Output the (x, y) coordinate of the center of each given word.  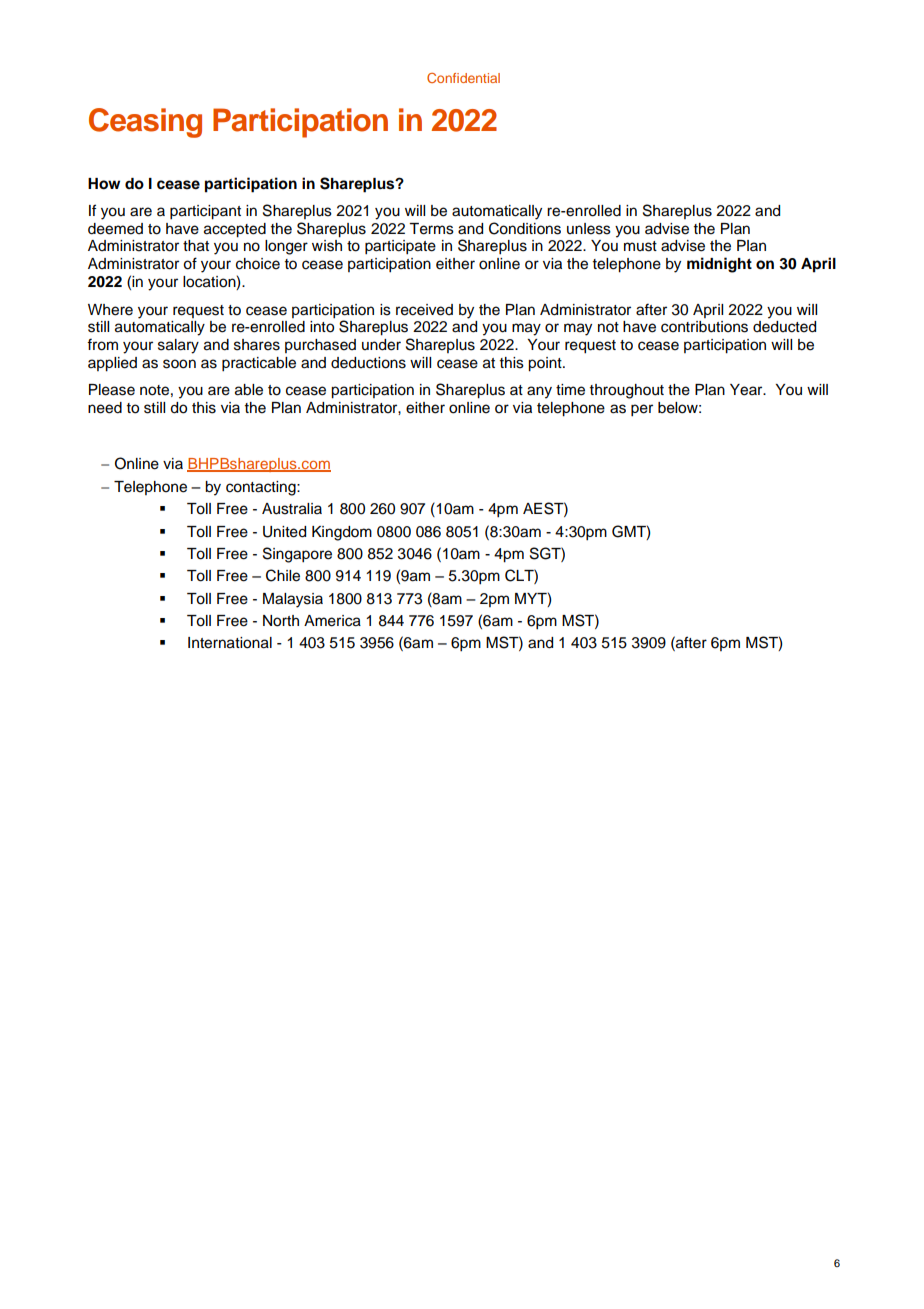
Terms (431, 229)
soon (179, 364)
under (381, 345)
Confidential (463, 78)
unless (589, 229)
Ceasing (145, 123)
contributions (704, 327)
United (284, 532)
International (230, 643)
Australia (292, 509)
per (642, 410)
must (640, 246)
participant (205, 212)
